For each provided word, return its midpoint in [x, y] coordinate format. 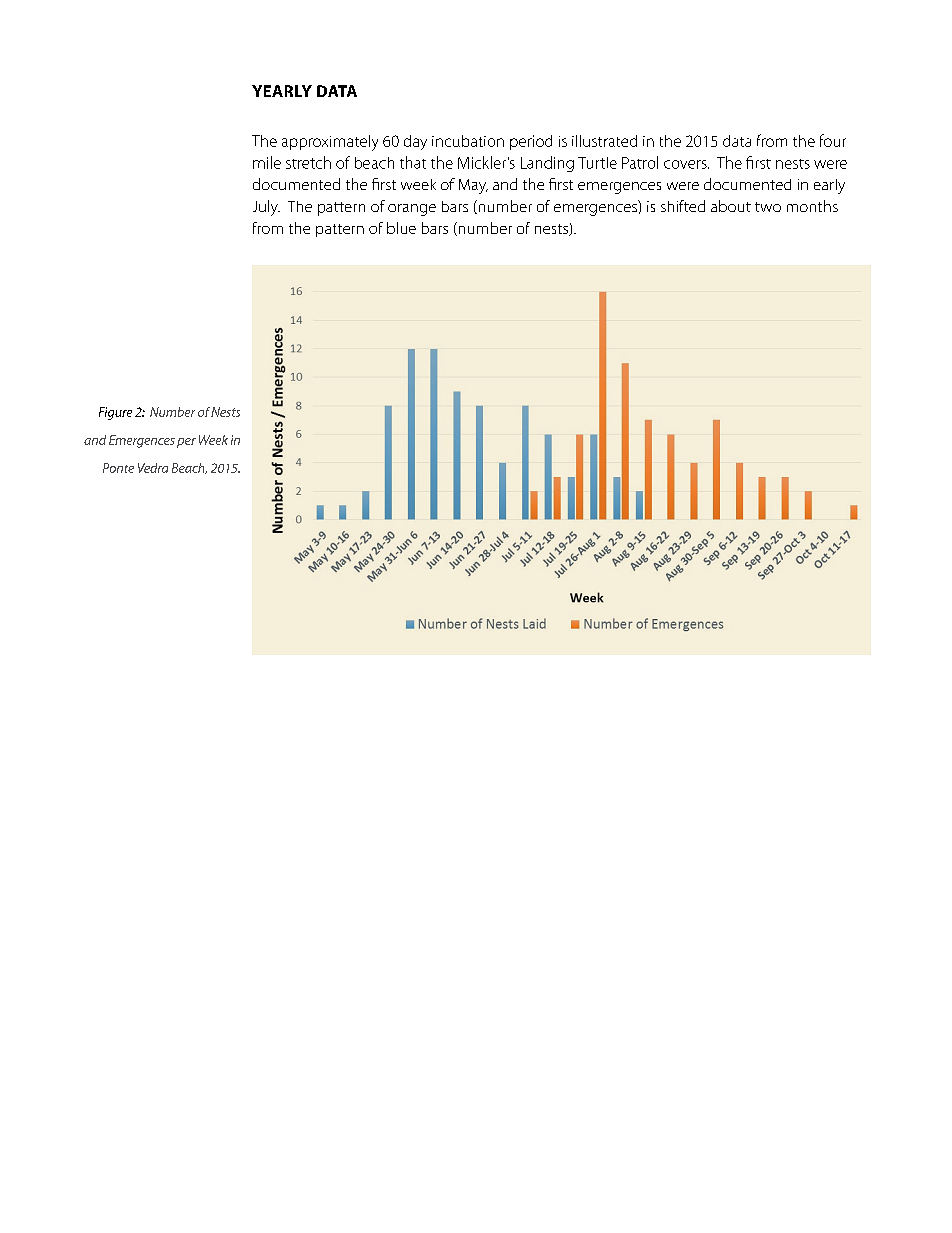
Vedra [153, 468]
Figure [115, 413]
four [833, 140]
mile [267, 162]
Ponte [118, 468]
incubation [468, 141]
